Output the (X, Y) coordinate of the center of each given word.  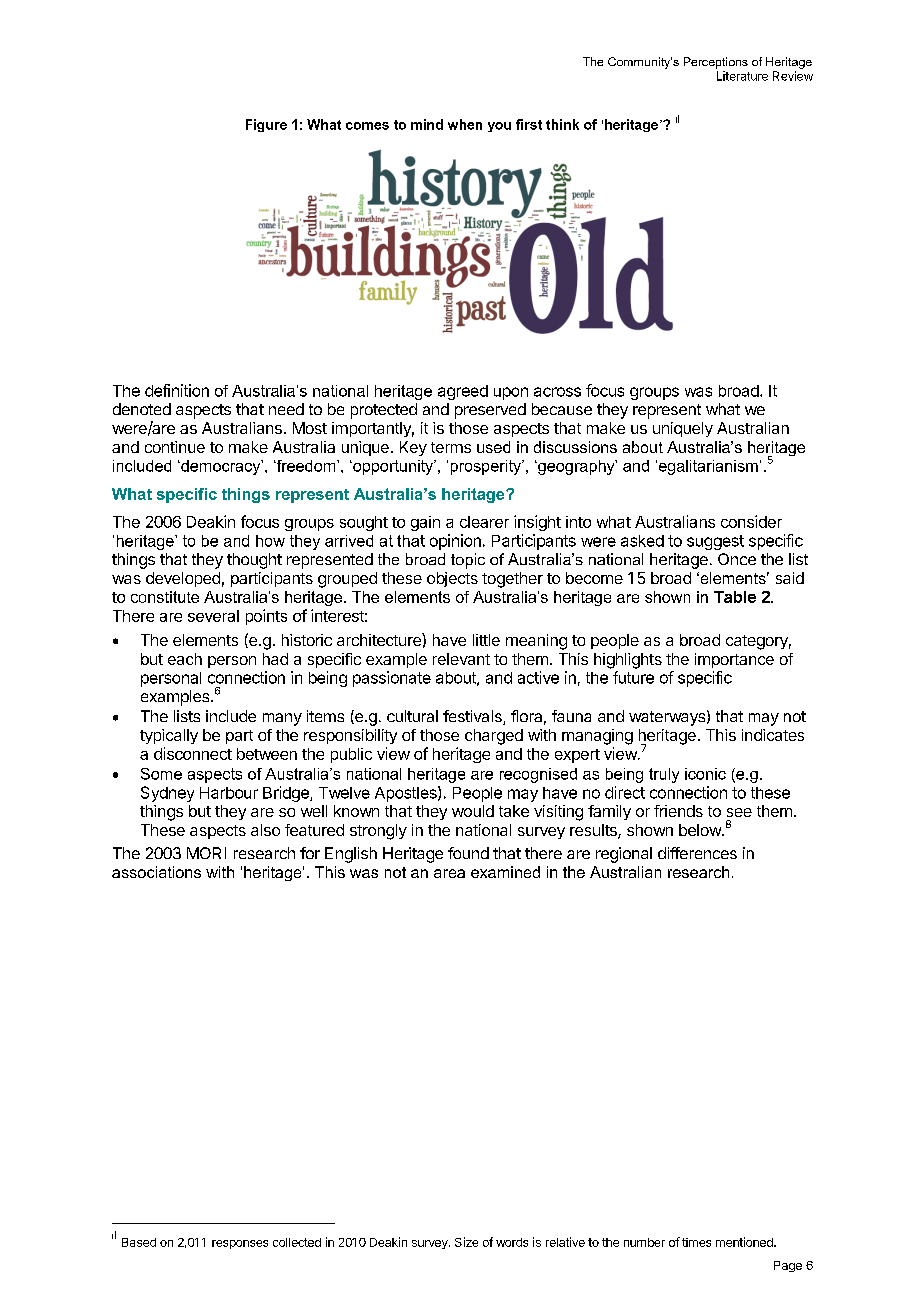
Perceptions (716, 63)
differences (697, 853)
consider (751, 521)
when (465, 124)
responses (240, 1244)
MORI (206, 853)
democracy (221, 467)
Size (466, 1242)
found (468, 853)
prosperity (487, 467)
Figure (266, 125)
